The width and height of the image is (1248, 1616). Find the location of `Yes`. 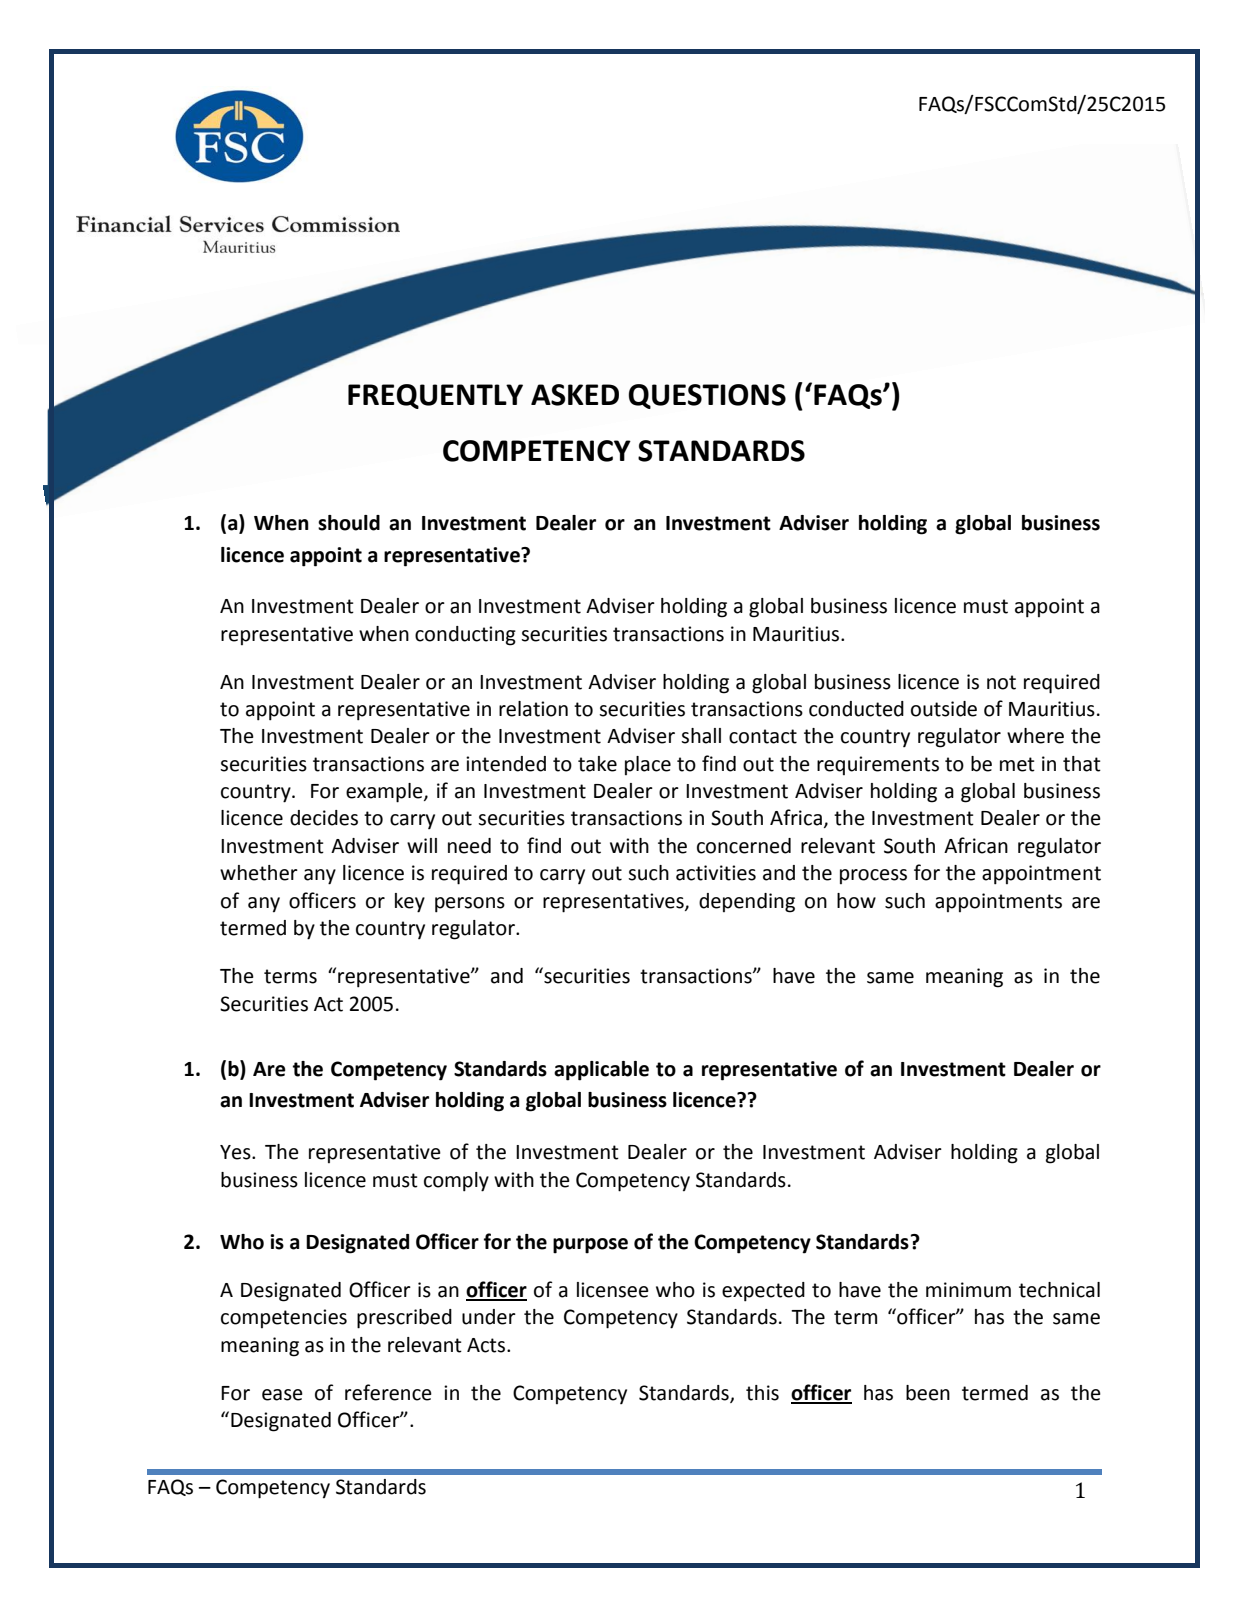

Yes is located at coordinates (236, 1152).
